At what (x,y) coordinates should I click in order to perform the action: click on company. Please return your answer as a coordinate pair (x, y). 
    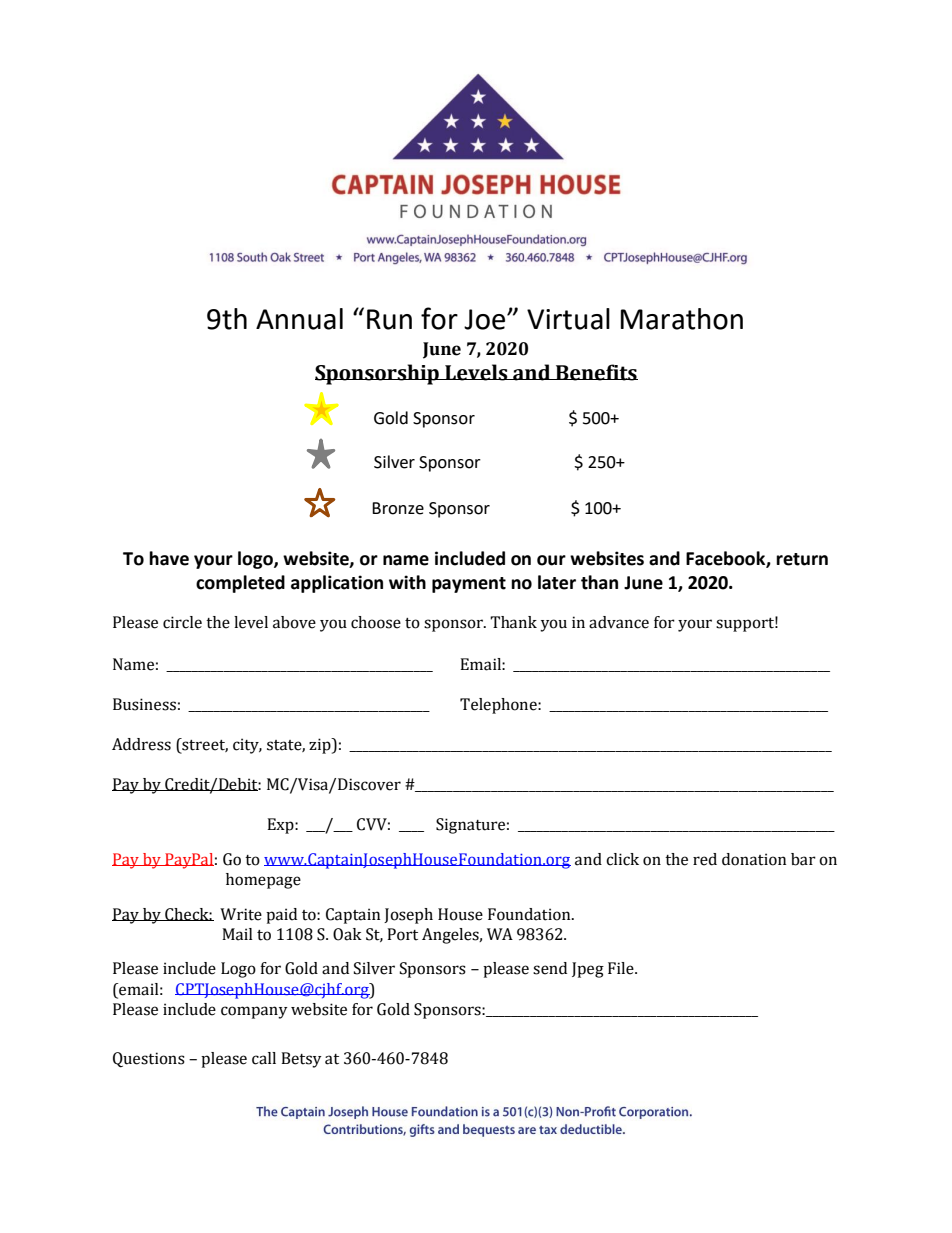
    Looking at the image, I should click on (254, 1012).
